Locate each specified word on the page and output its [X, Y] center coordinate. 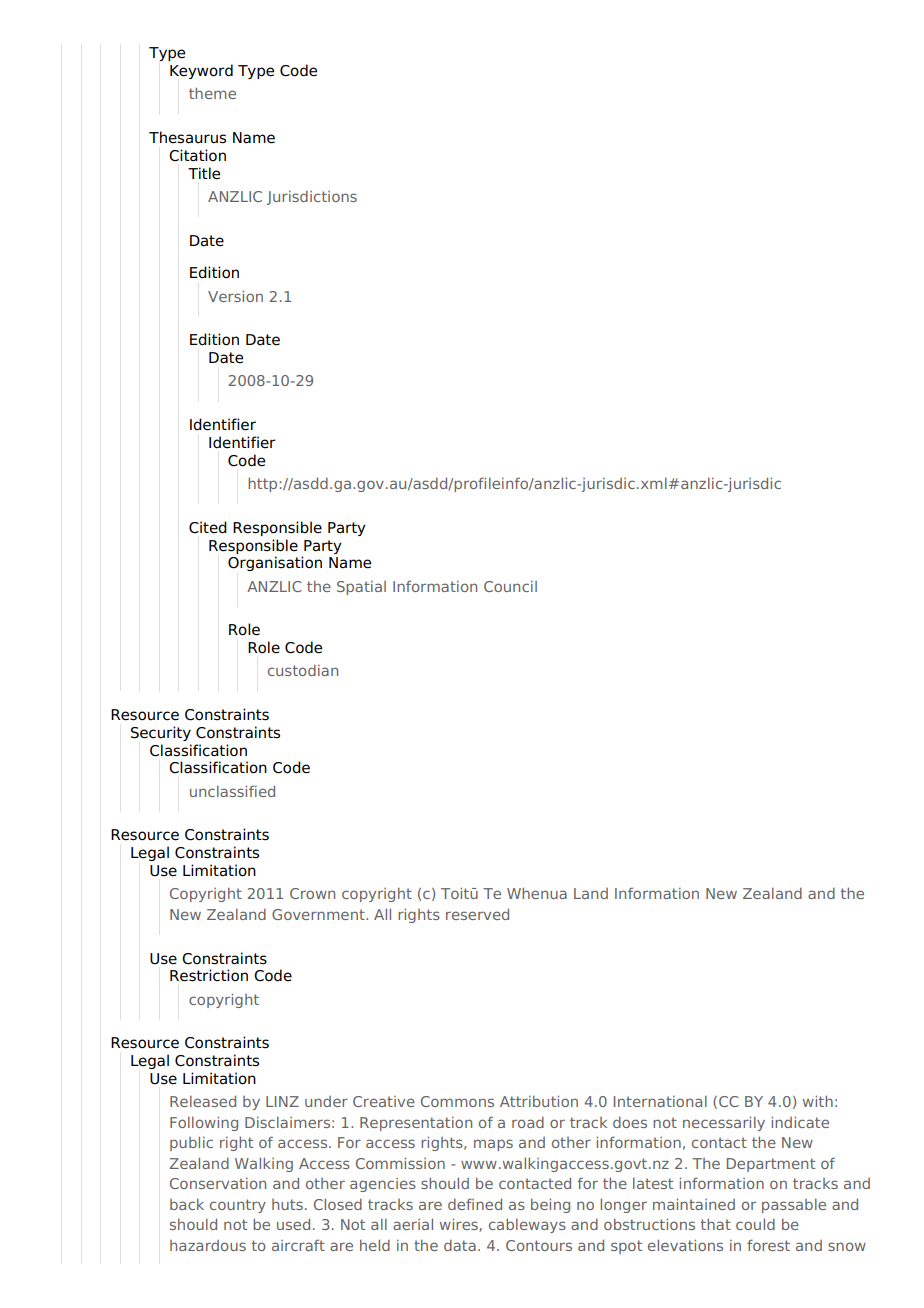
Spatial [361, 588]
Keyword [201, 71]
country [238, 1206]
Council [510, 586]
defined [475, 1204]
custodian [303, 670]
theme [212, 93]
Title [204, 173]
